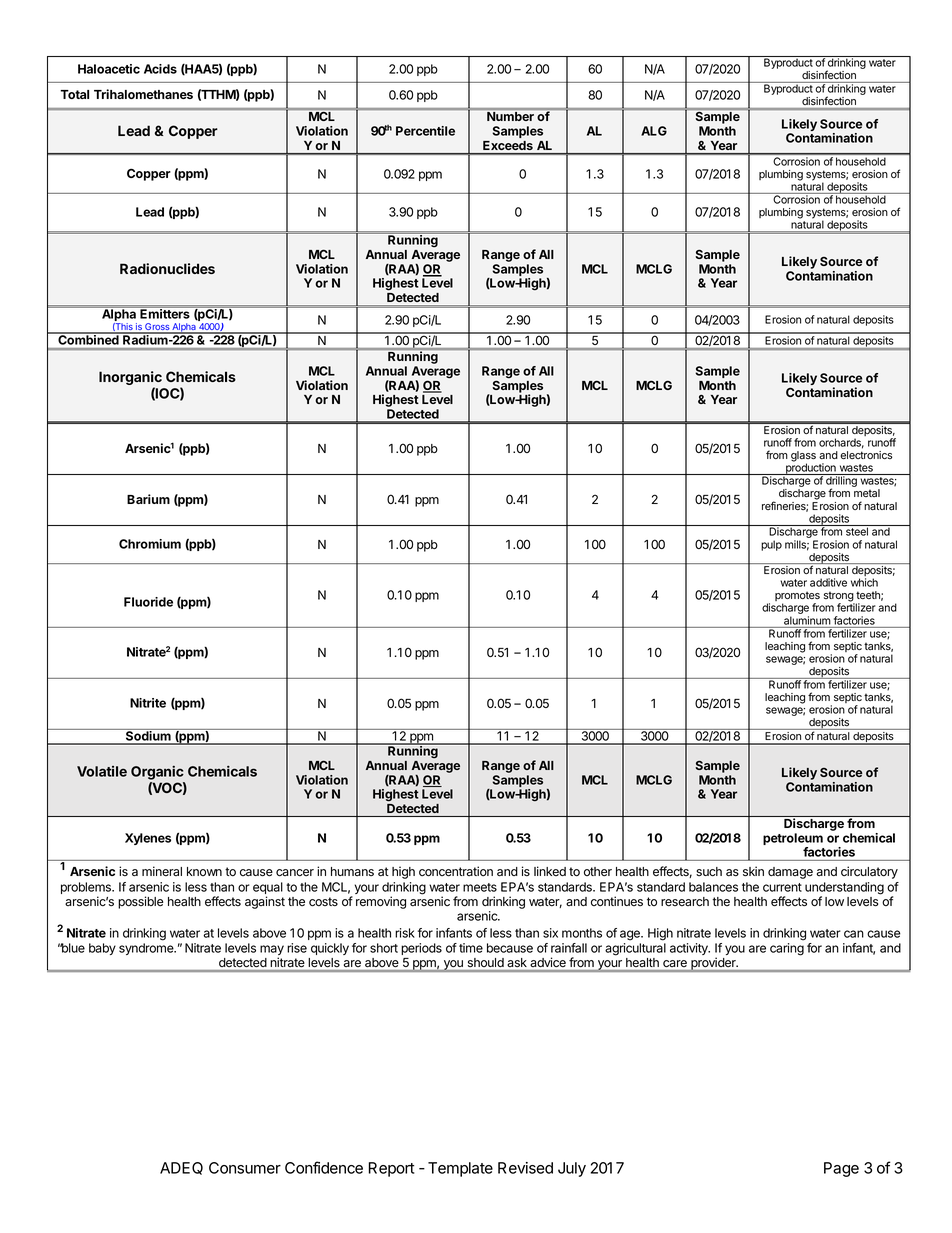 Image resolution: width=952 pixels, height=1233 pixels. What do you see at coordinates (797, 597) in the screenshot?
I see `promotes` at bounding box center [797, 597].
